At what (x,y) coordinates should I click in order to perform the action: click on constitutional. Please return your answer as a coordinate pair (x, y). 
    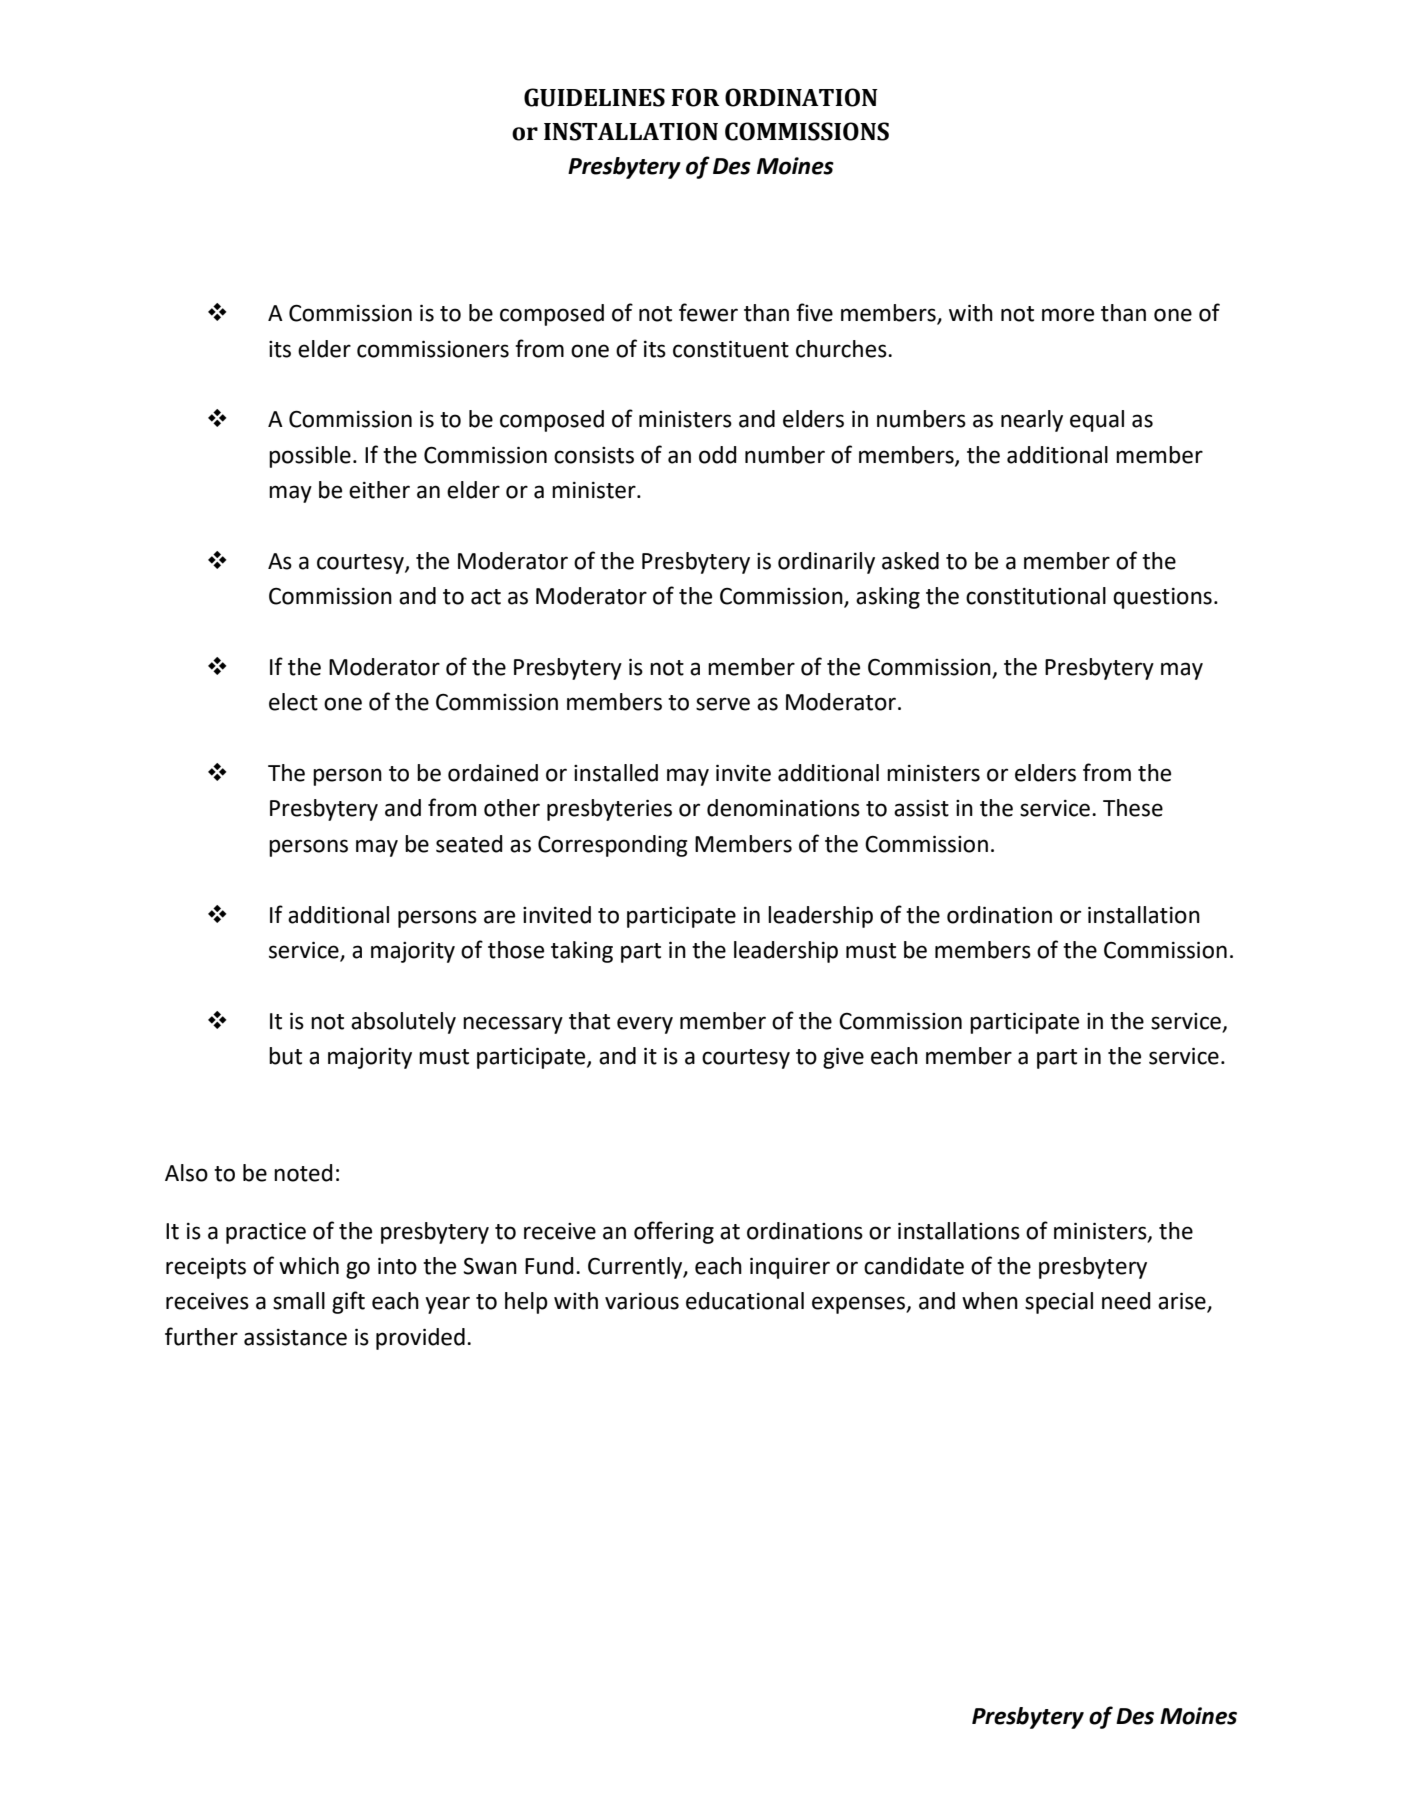
    Looking at the image, I should click on (1036, 596).
